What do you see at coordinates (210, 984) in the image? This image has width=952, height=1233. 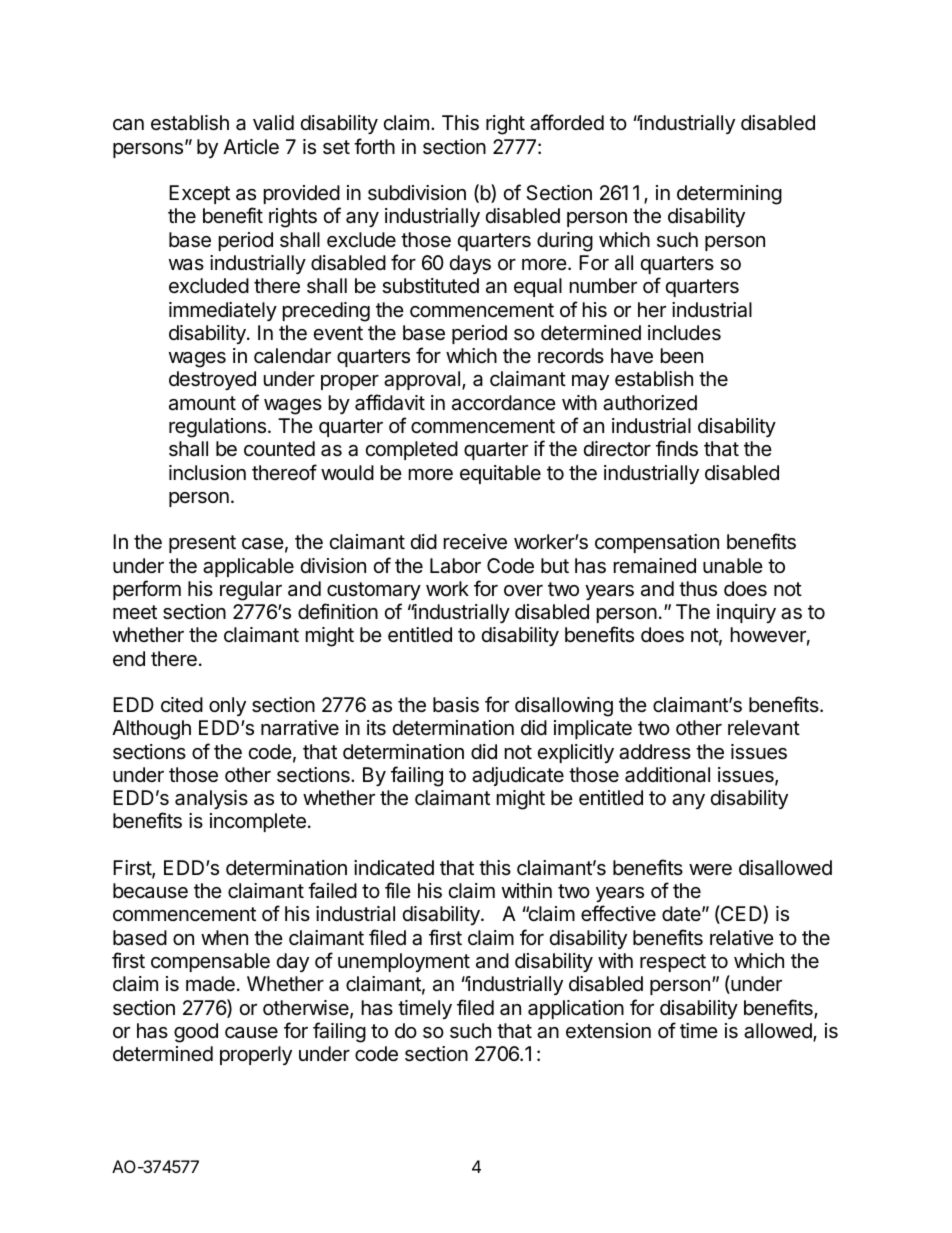 I see `made` at bounding box center [210, 984].
